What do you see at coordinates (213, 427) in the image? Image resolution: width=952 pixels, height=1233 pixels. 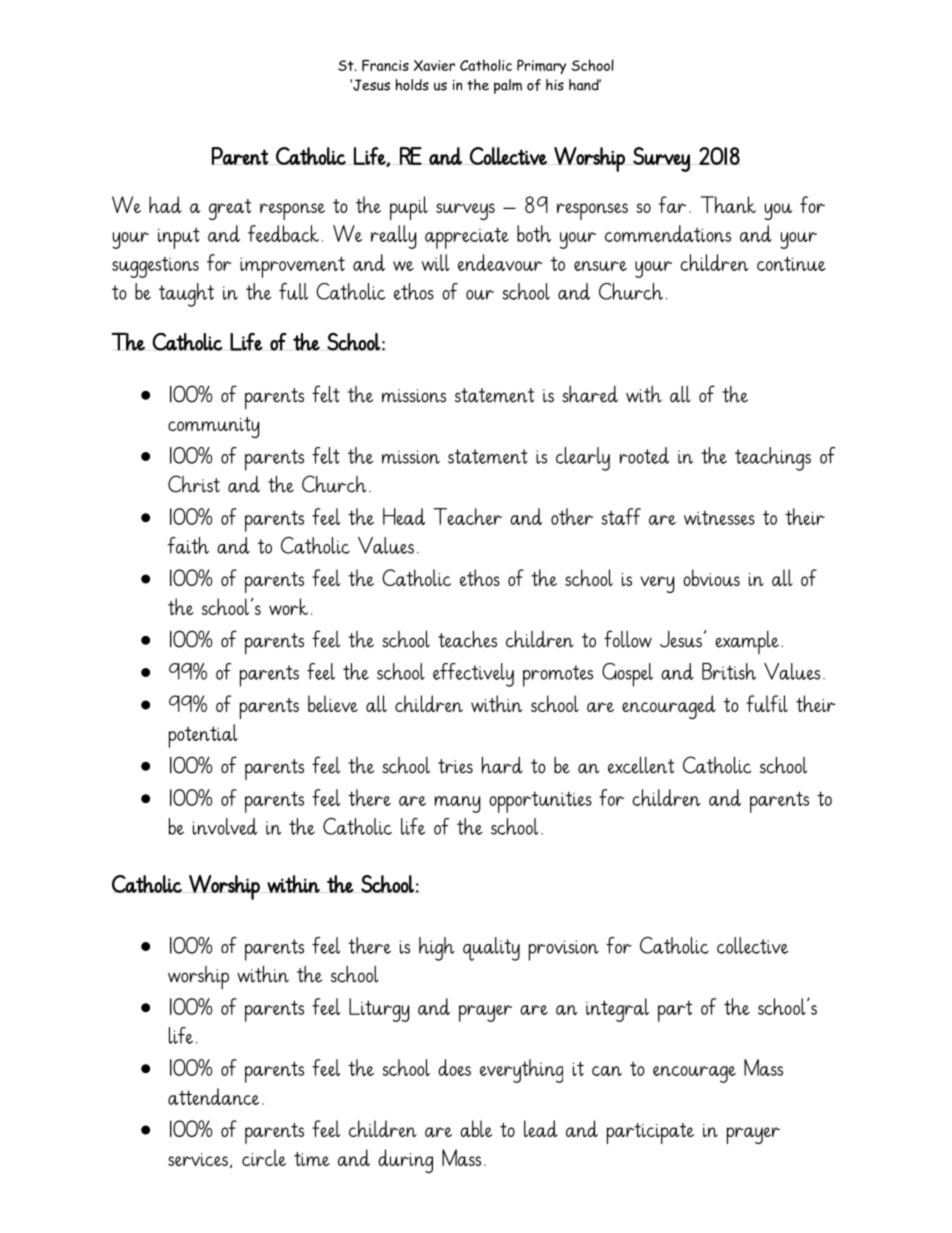 I see `community` at bounding box center [213, 427].
